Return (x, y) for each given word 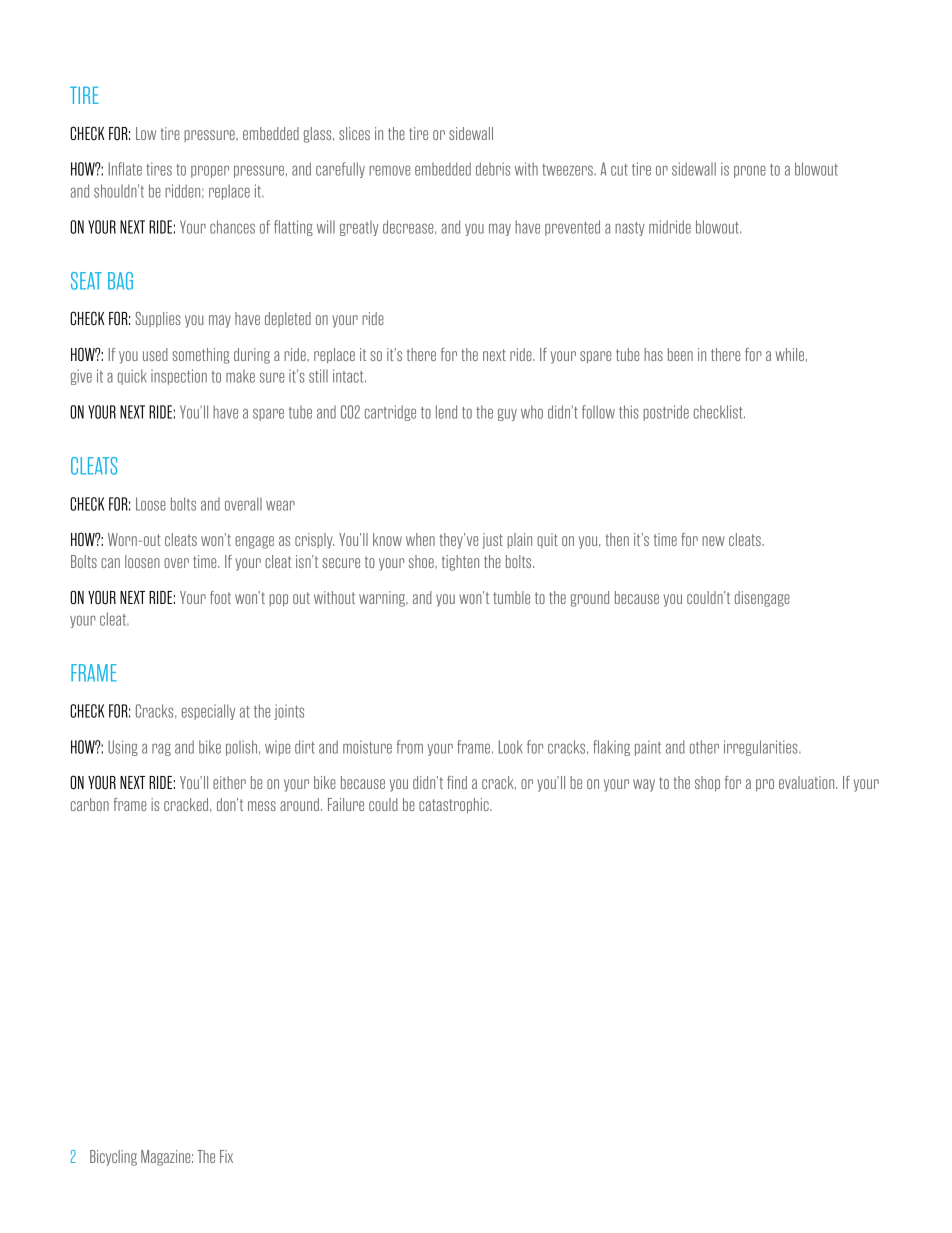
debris (493, 169)
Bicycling (113, 1158)
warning (383, 599)
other (704, 747)
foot (220, 597)
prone (750, 171)
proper (210, 171)
